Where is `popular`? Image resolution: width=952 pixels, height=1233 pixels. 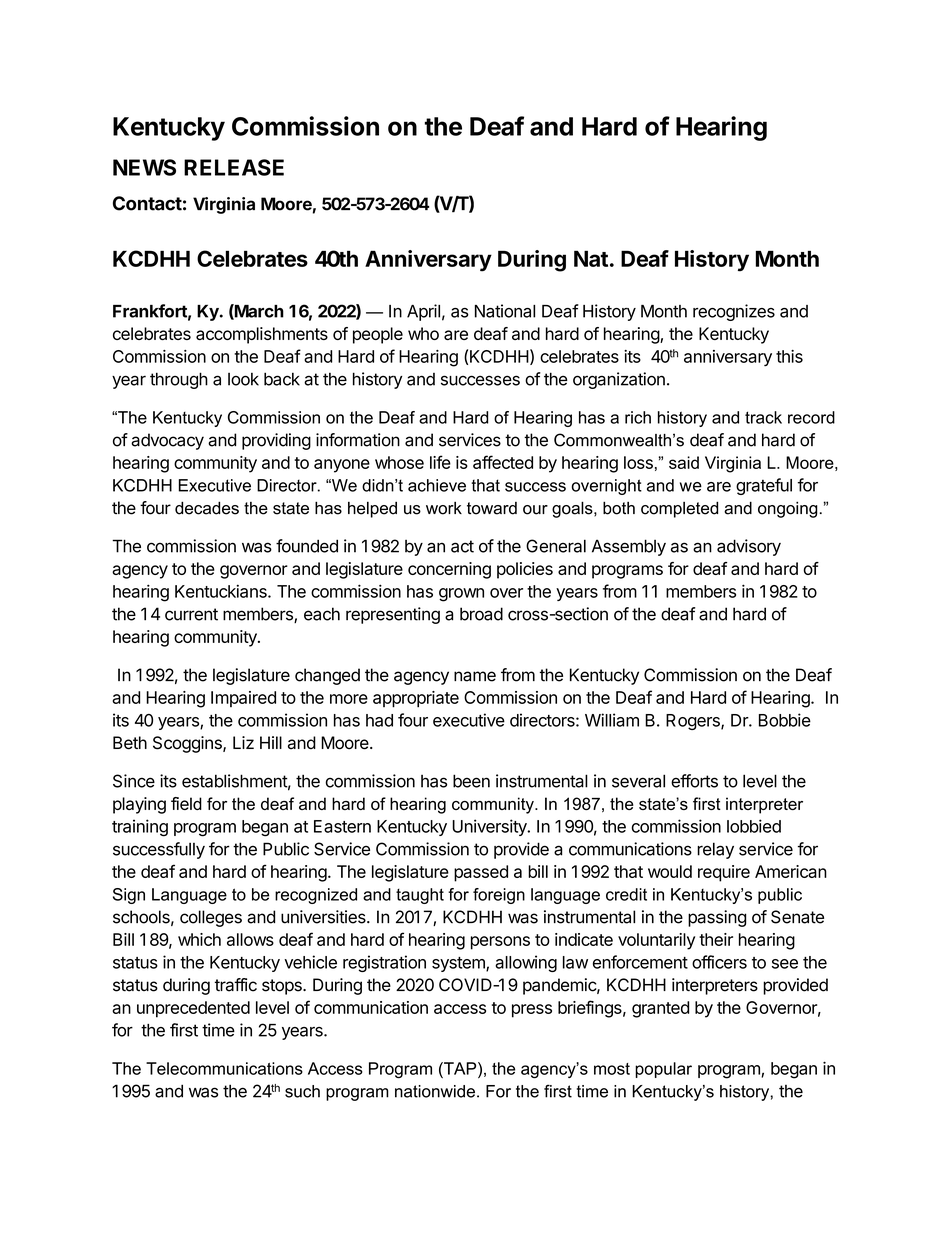
popular is located at coordinates (663, 1070).
